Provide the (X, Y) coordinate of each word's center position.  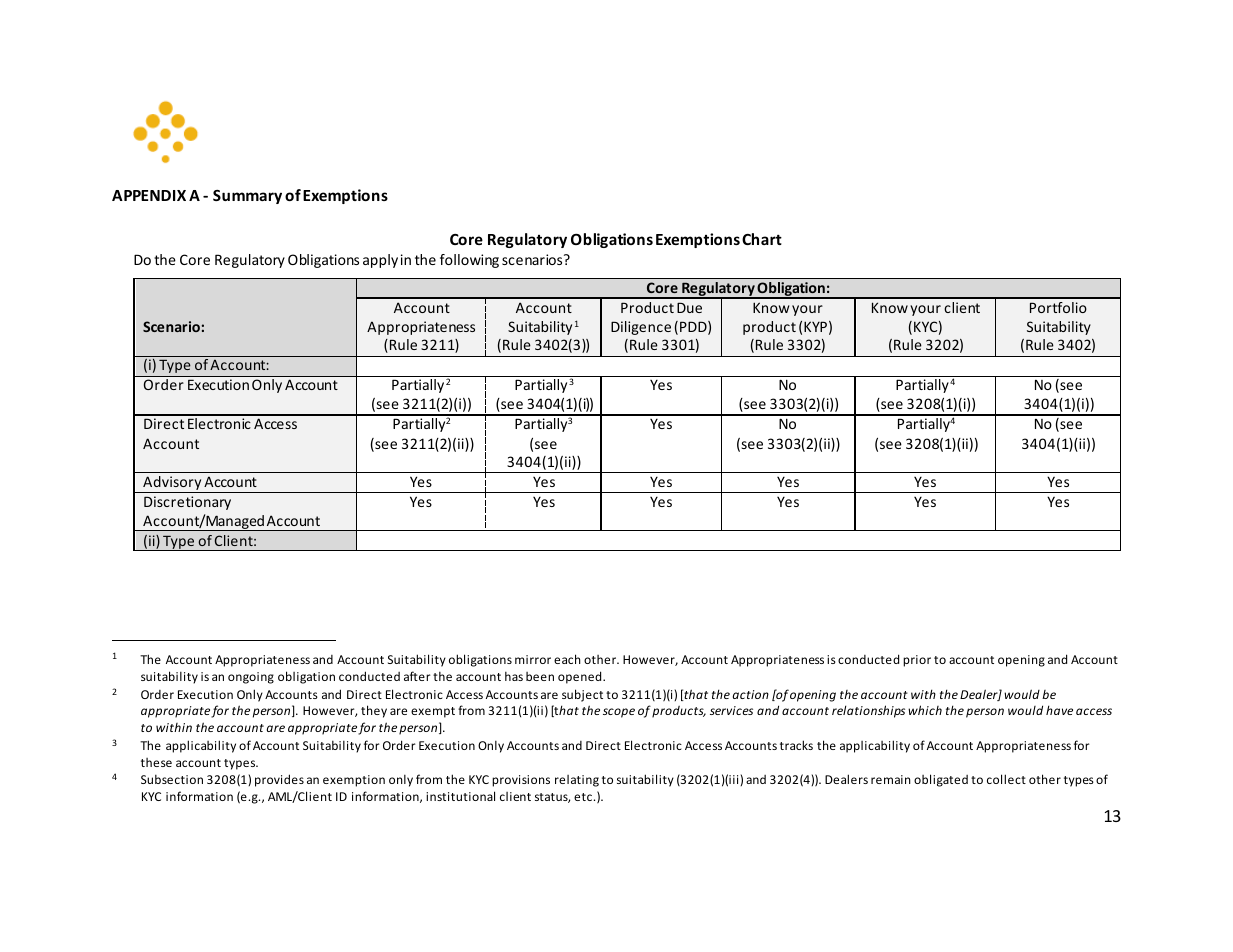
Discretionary (187, 503)
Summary (247, 197)
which (925, 710)
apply (380, 261)
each (567, 659)
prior (917, 661)
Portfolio (1058, 307)
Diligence (641, 328)
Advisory (172, 484)
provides (279, 780)
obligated (941, 780)
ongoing (251, 678)
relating (577, 781)
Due (689, 307)
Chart (762, 239)
